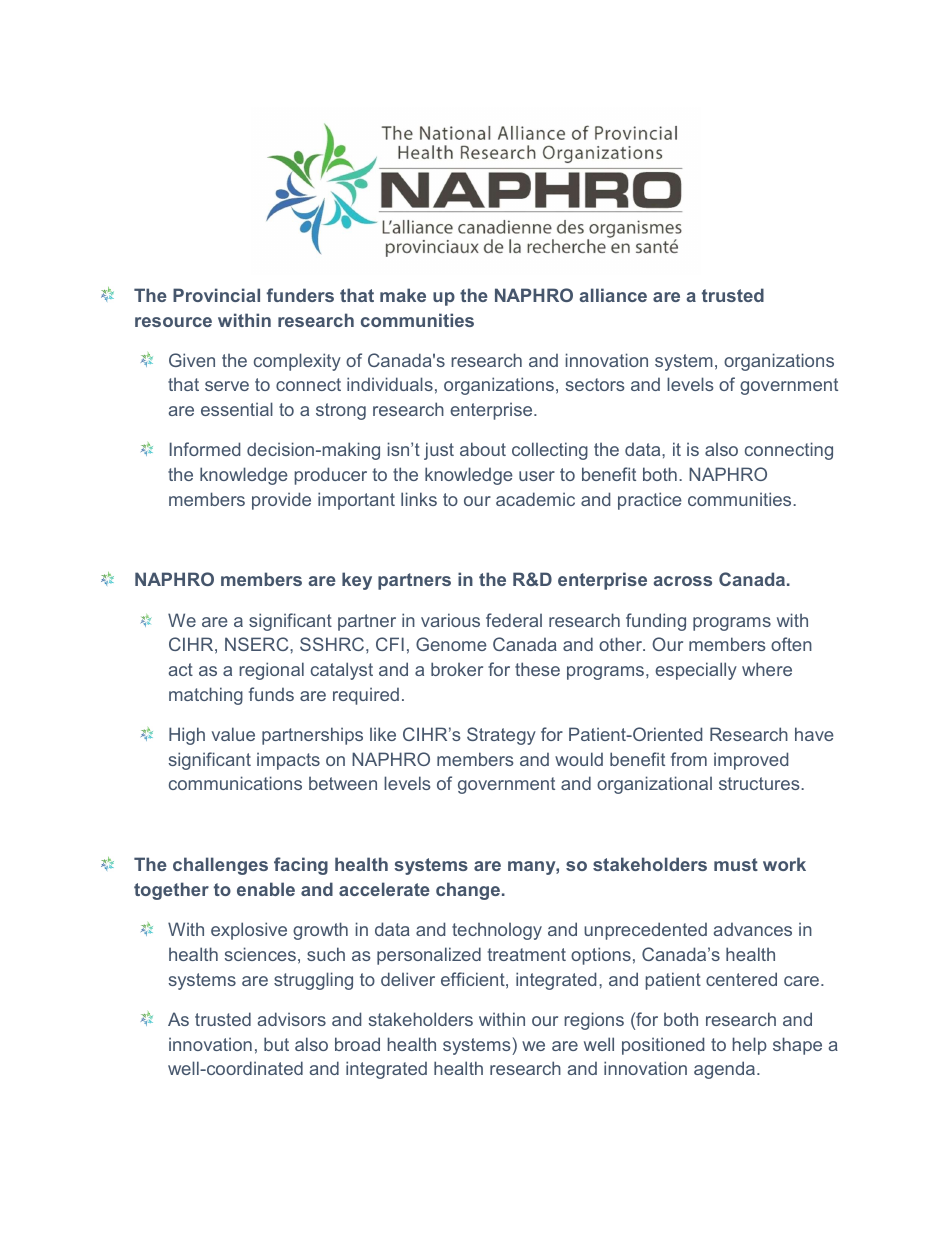 This screenshot has width=952, height=1233. Describe the element at coordinates (271, 671) in the screenshot. I see `regional` at that location.
